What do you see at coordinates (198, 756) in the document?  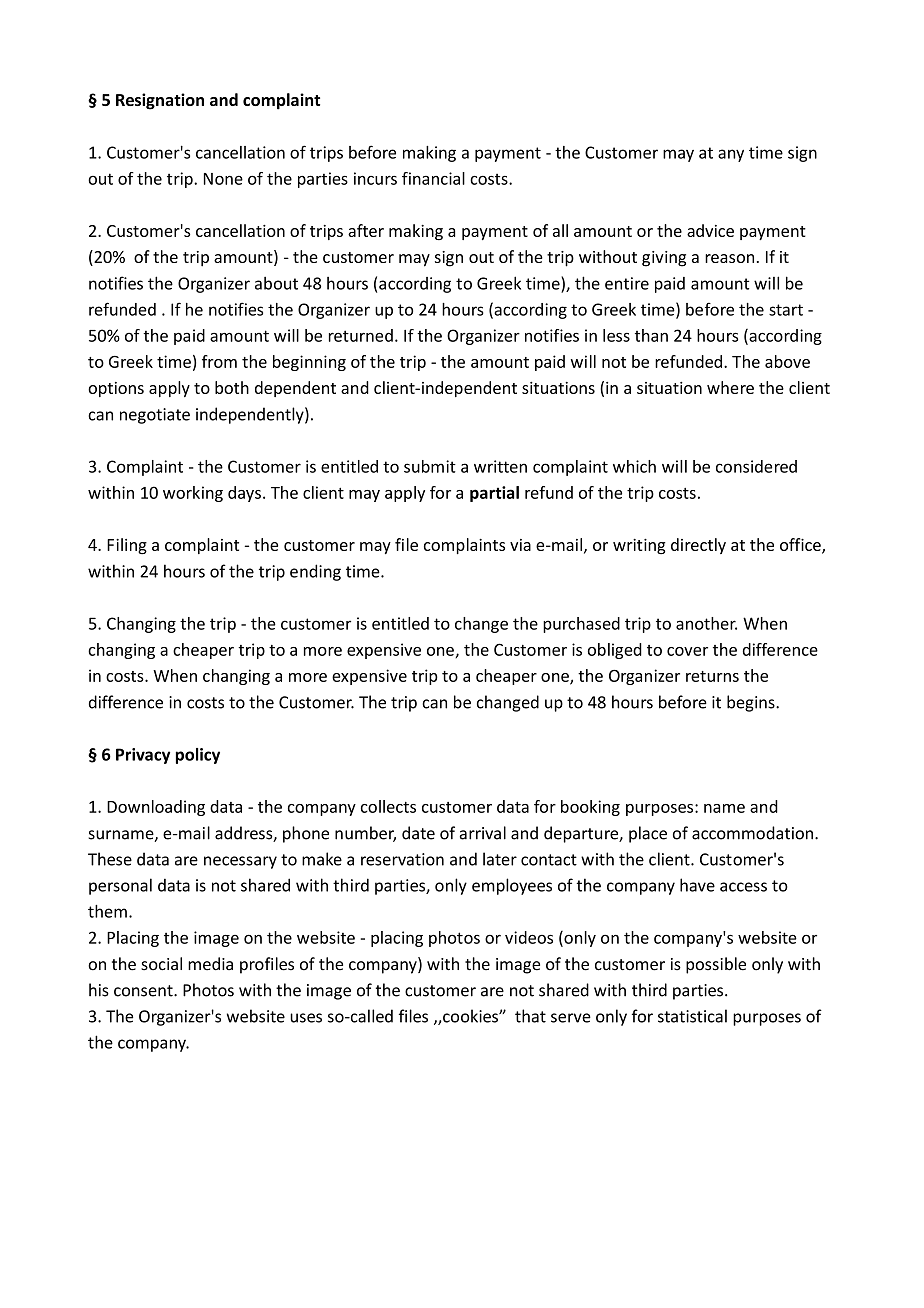 I see `policy` at bounding box center [198, 756].
